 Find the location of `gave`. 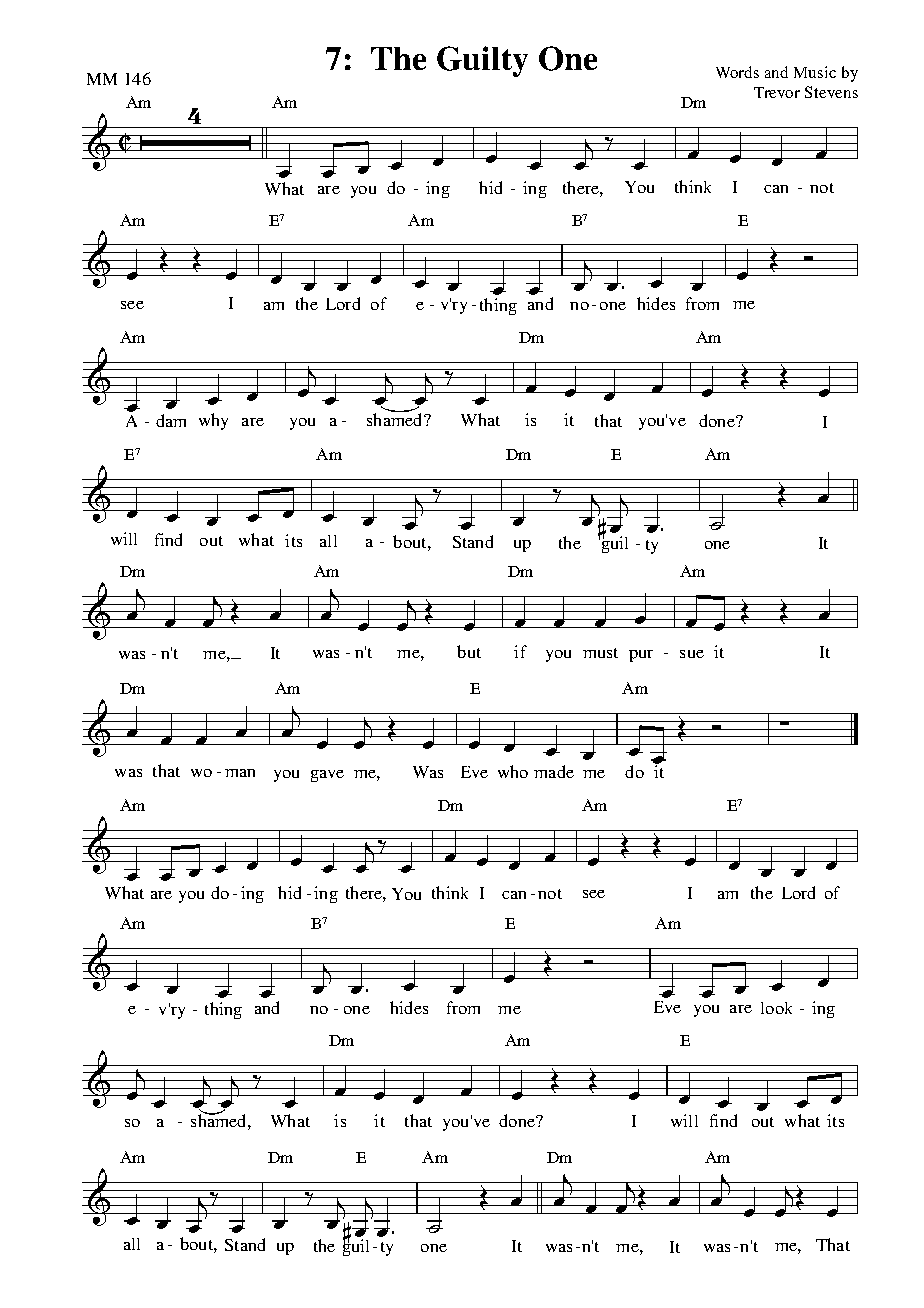

gave is located at coordinates (327, 776).
